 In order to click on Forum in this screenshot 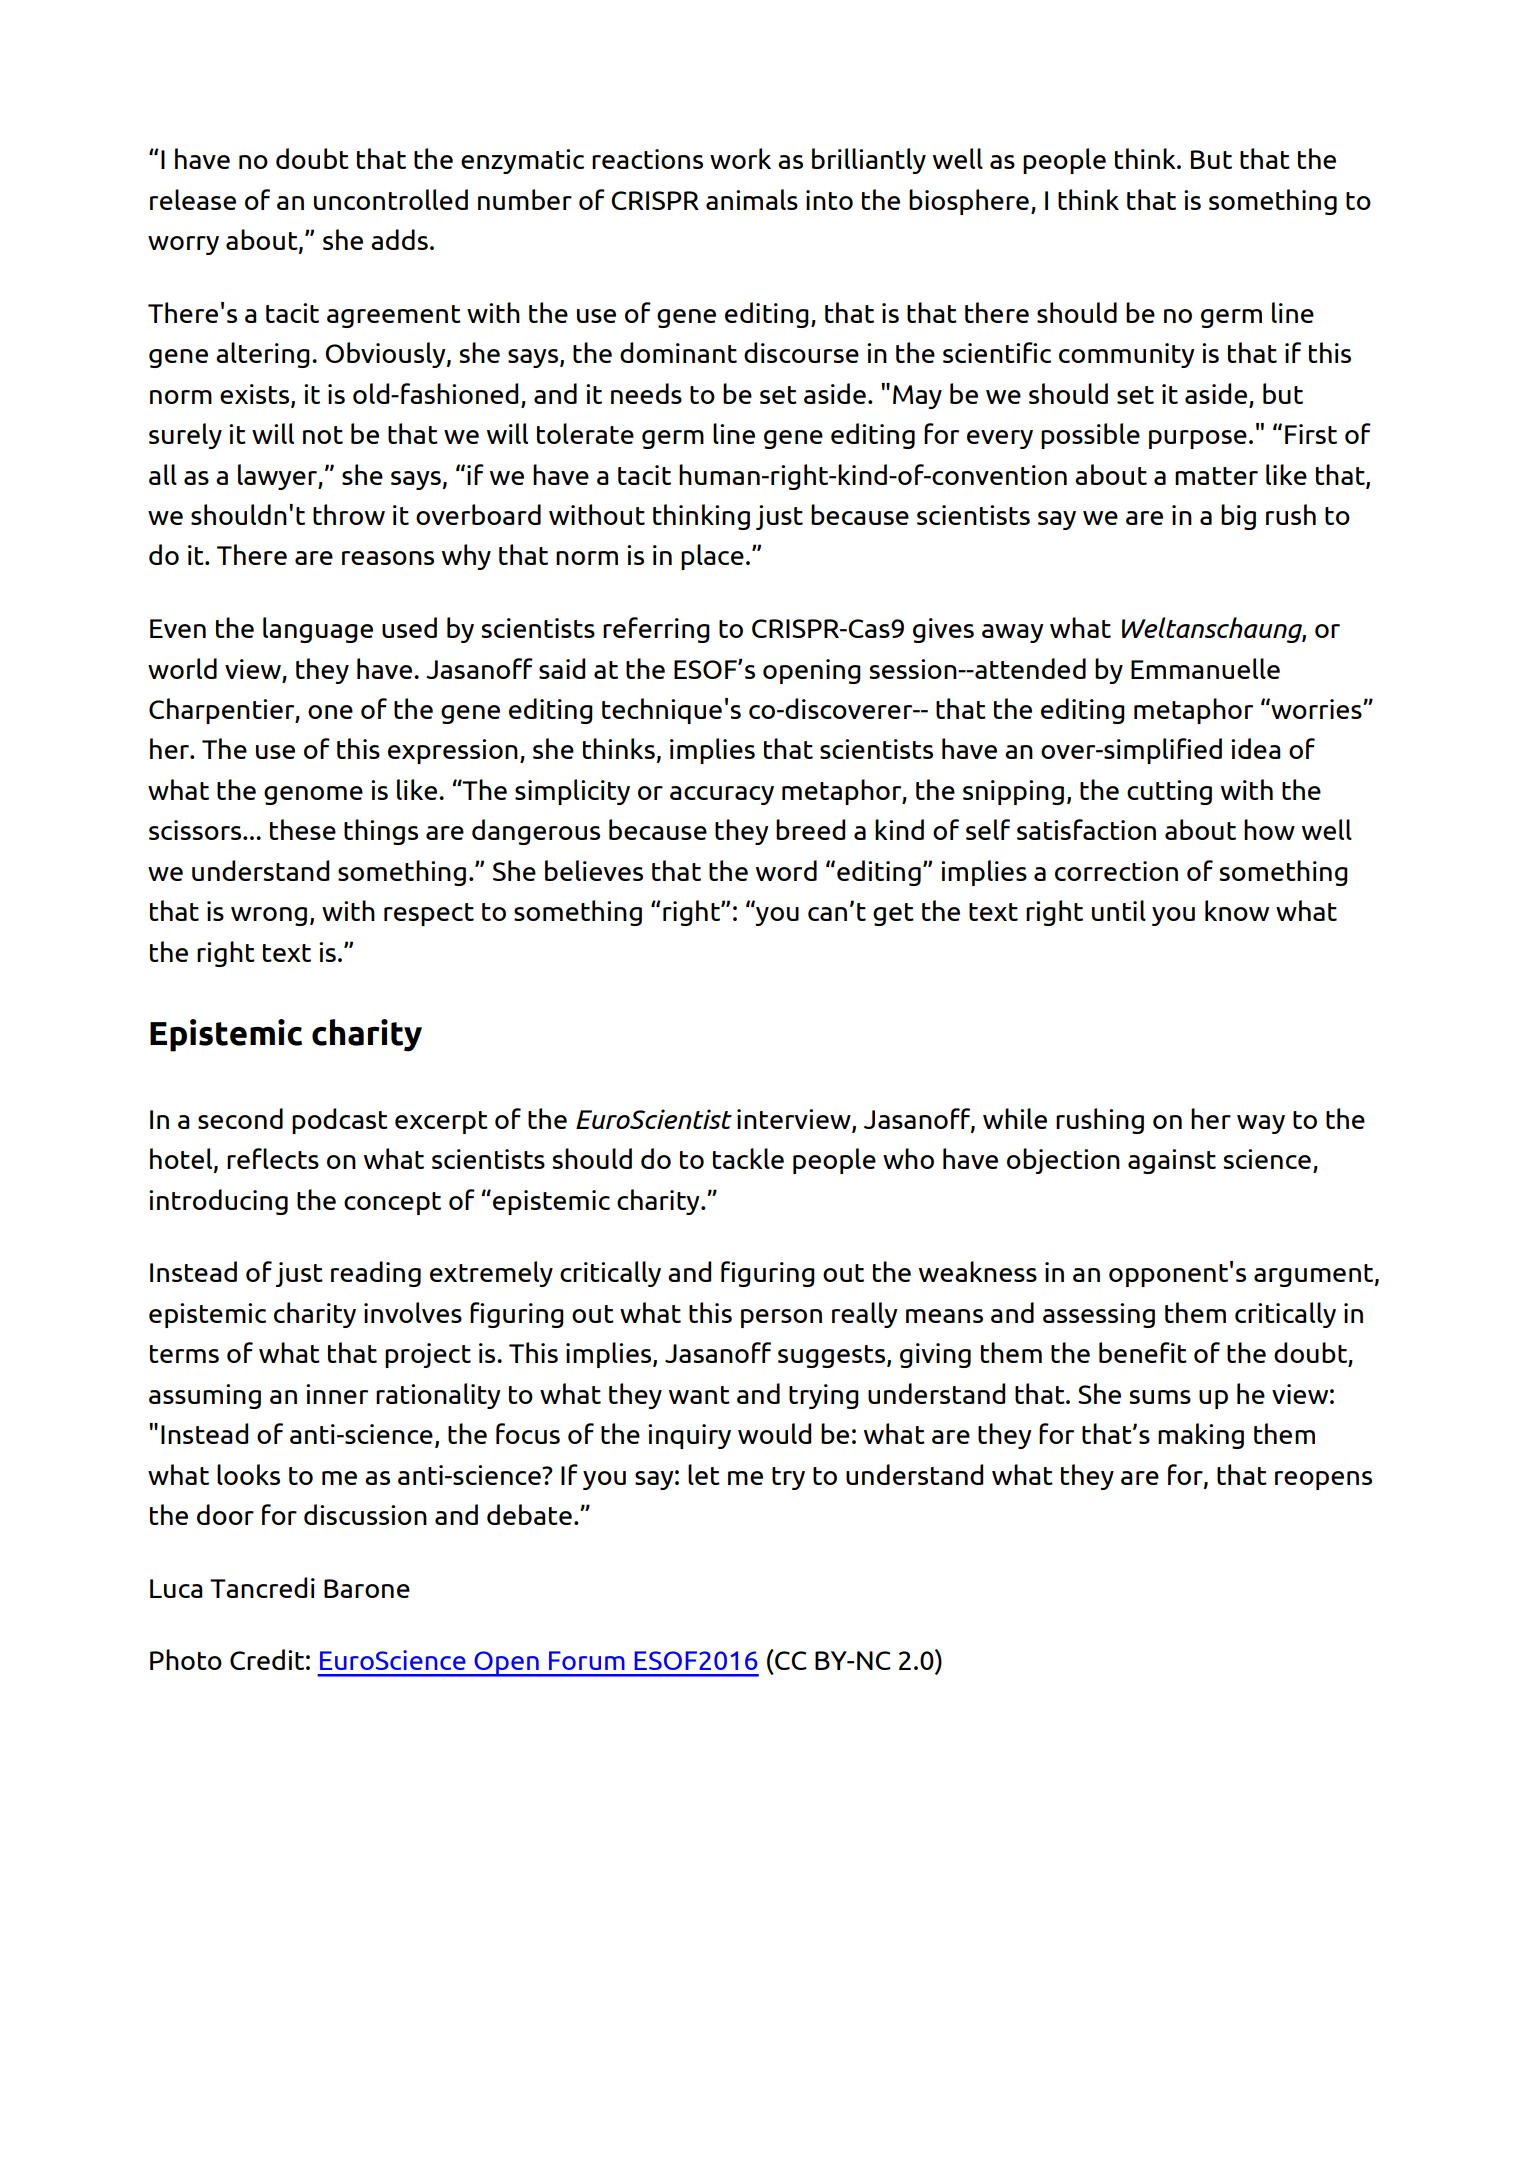, I will do `click(587, 1660)`.
